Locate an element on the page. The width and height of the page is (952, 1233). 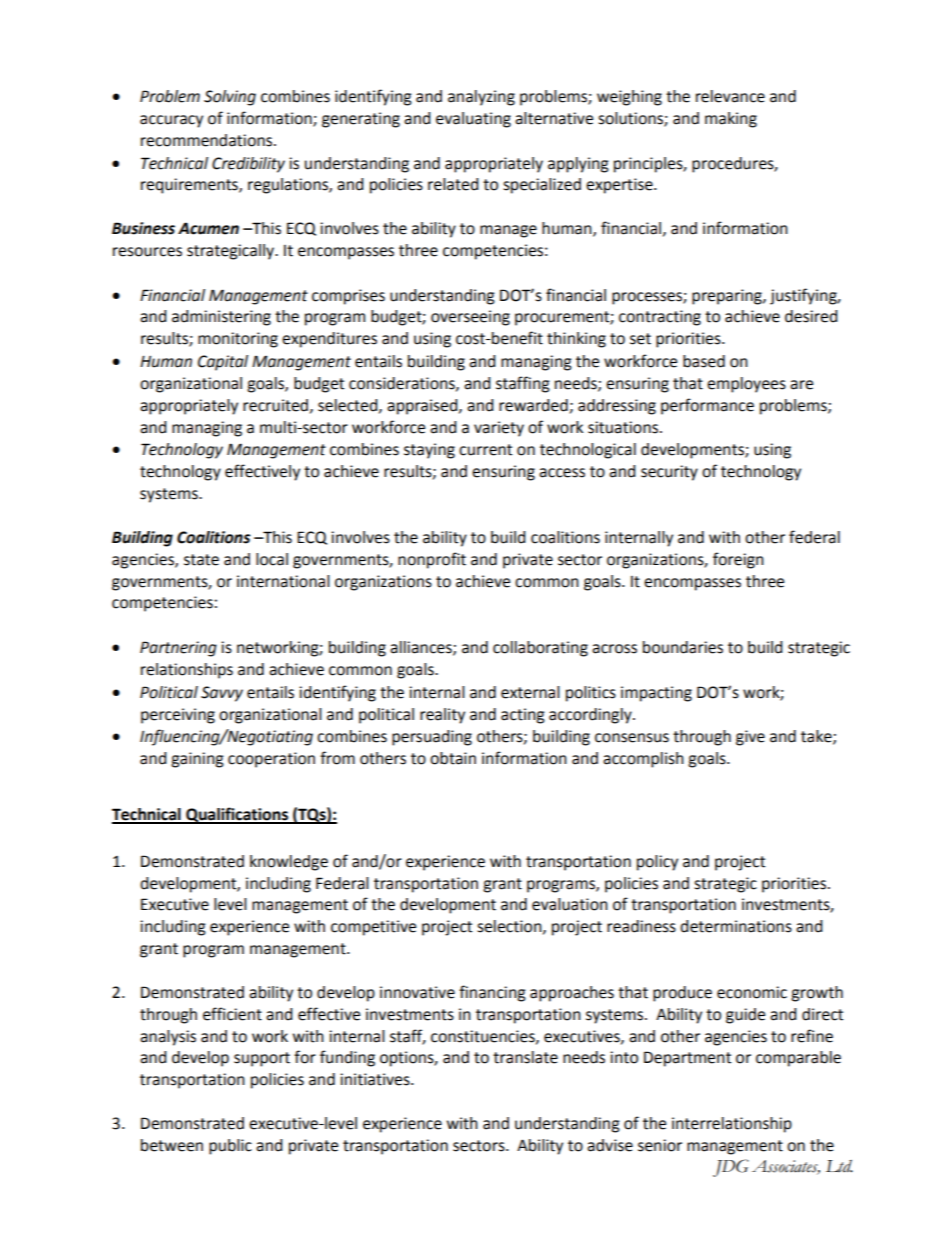
give is located at coordinates (750, 738).
